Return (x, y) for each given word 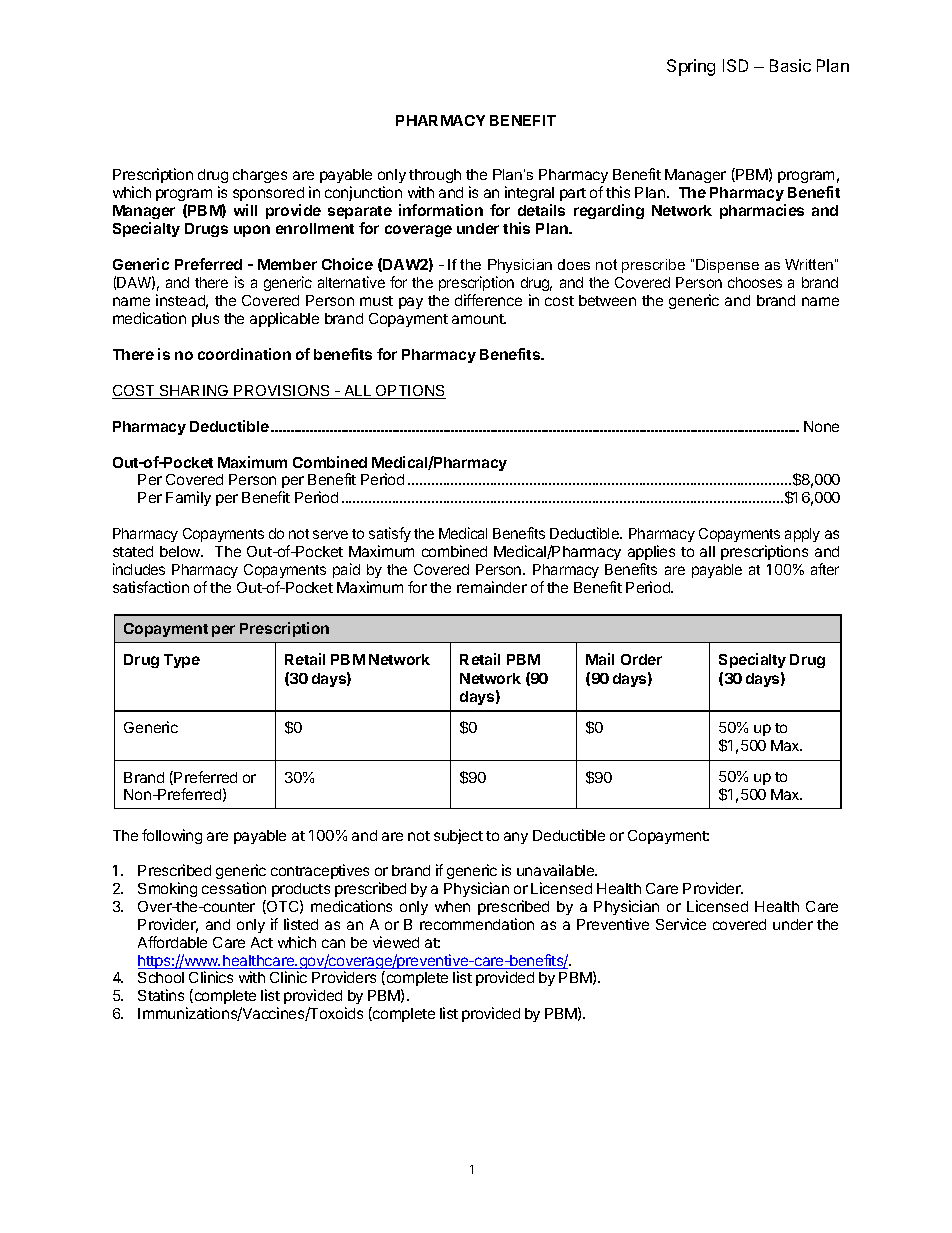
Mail (600, 659)
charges (260, 176)
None (821, 426)
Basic (790, 65)
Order (641, 659)
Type (182, 661)
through (435, 176)
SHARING (194, 392)
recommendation (477, 924)
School (161, 977)
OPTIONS (410, 392)
